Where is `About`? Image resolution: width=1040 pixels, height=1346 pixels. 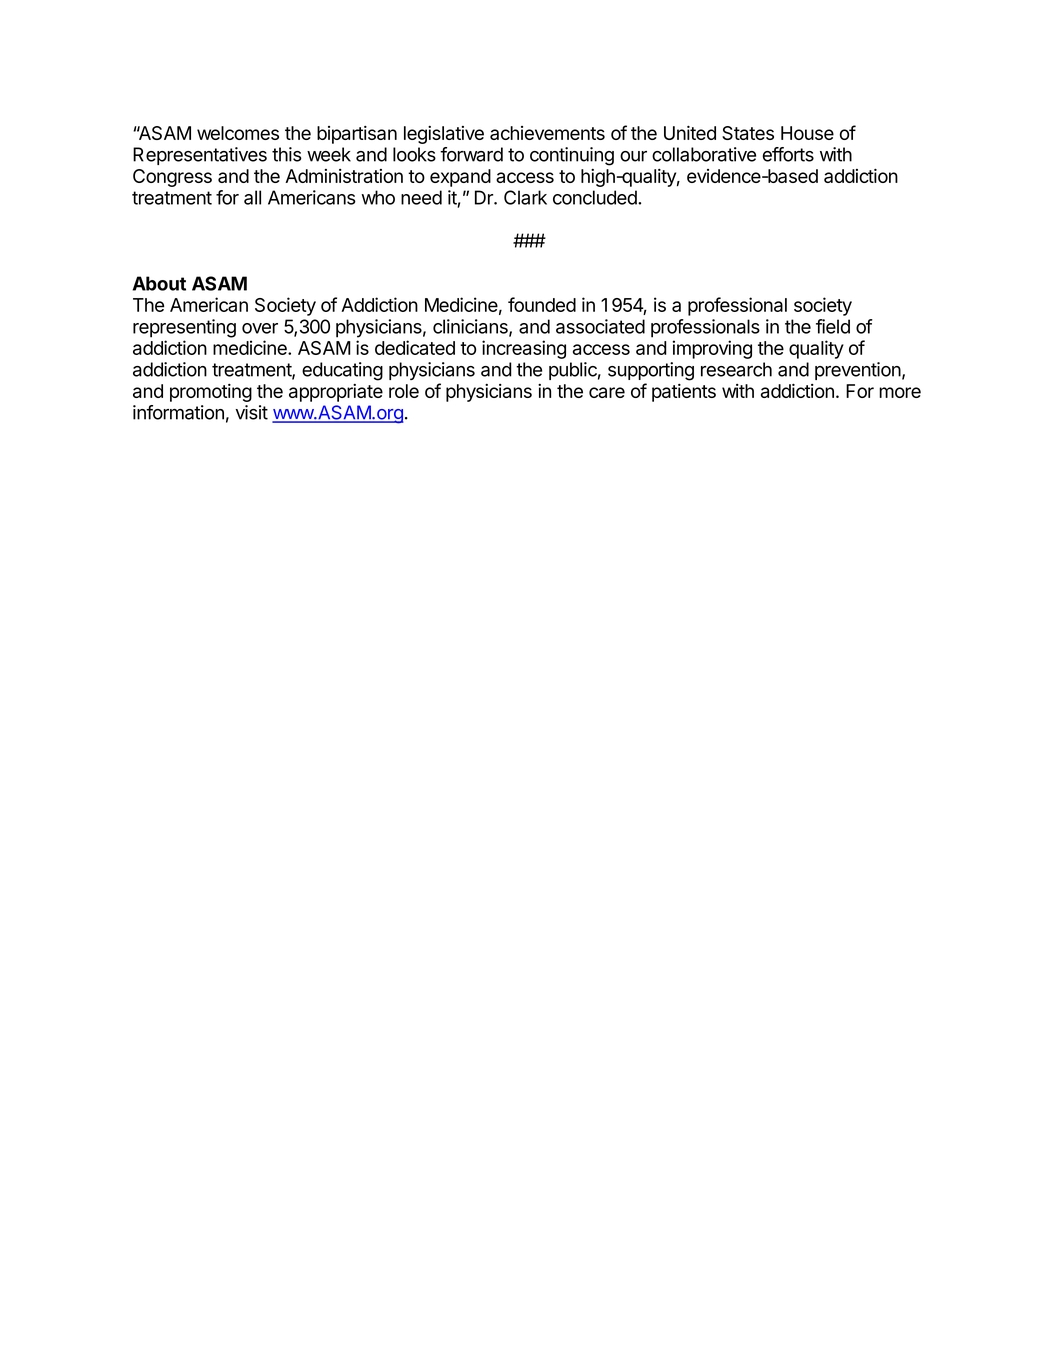
About is located at coordinates (159, 283).
